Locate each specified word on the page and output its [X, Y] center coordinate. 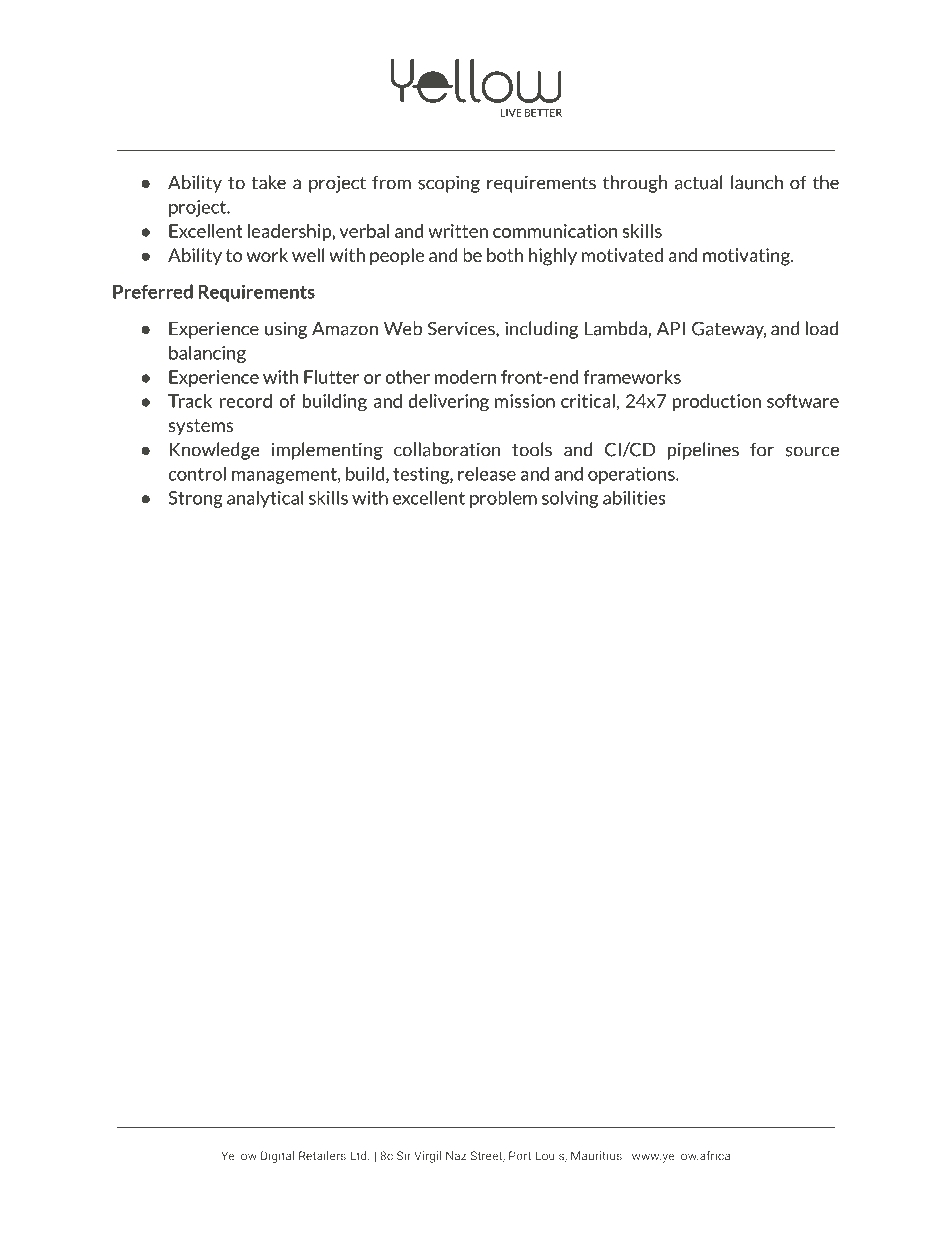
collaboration [447, 449]
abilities [634, 497]
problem [503, 499]
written [458, 231]
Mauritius [596, 1156]
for [762, 449]
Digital [277, 1157]
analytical [265, 499]
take [268, 182]
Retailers [322, 1156]
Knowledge [215, 451]
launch [757, 182]
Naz [456, 1155]
